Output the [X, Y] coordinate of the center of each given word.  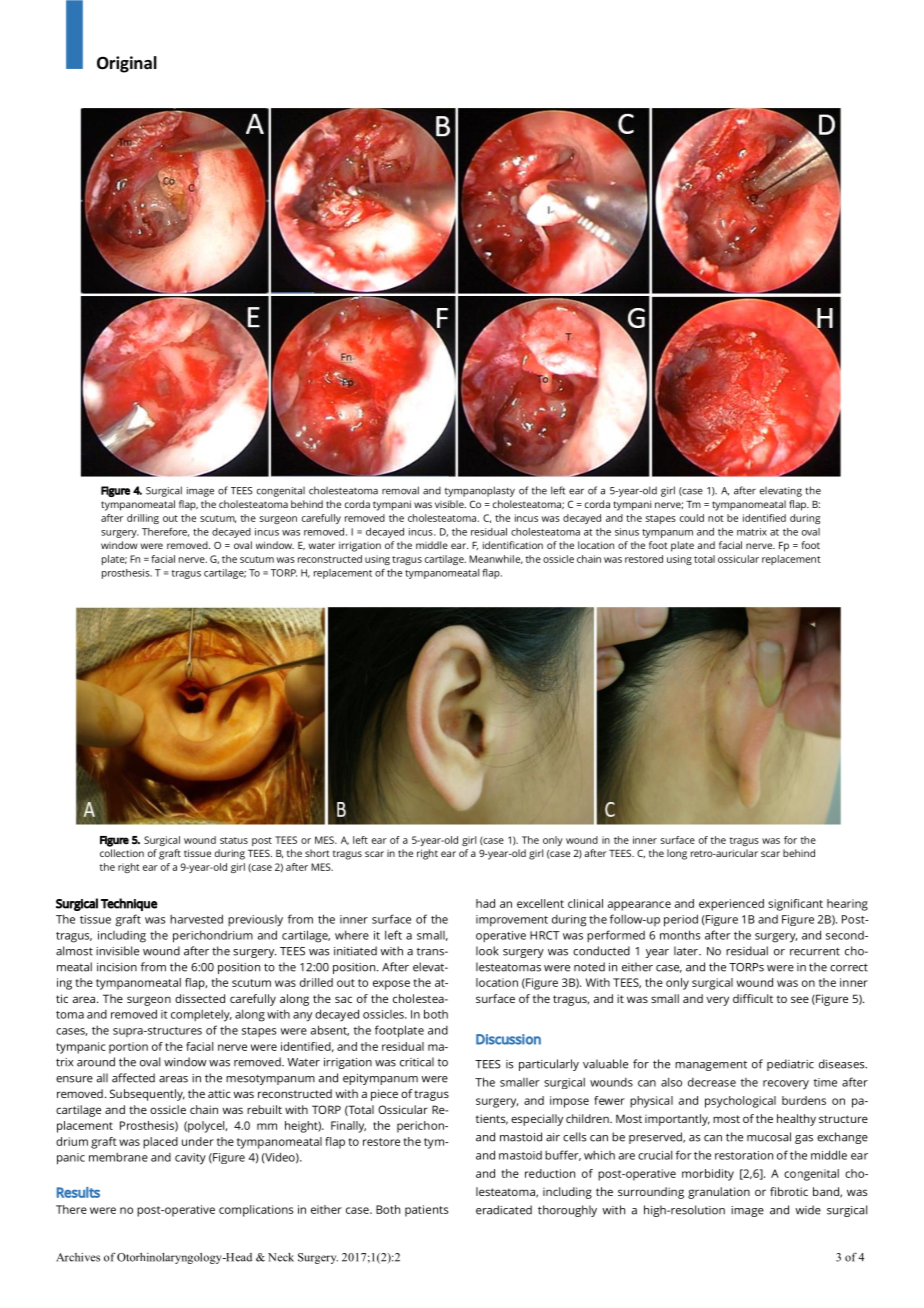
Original [127, 64]
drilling [143, 519]
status [234, 840]
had [485, 903]
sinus [627, 532]
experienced [731, 905]
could [692, 518]
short [317, 853]
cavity [190, 1159]
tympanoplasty [480, 491]
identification [513, 545]
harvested [196, 919]
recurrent [815, 951]
